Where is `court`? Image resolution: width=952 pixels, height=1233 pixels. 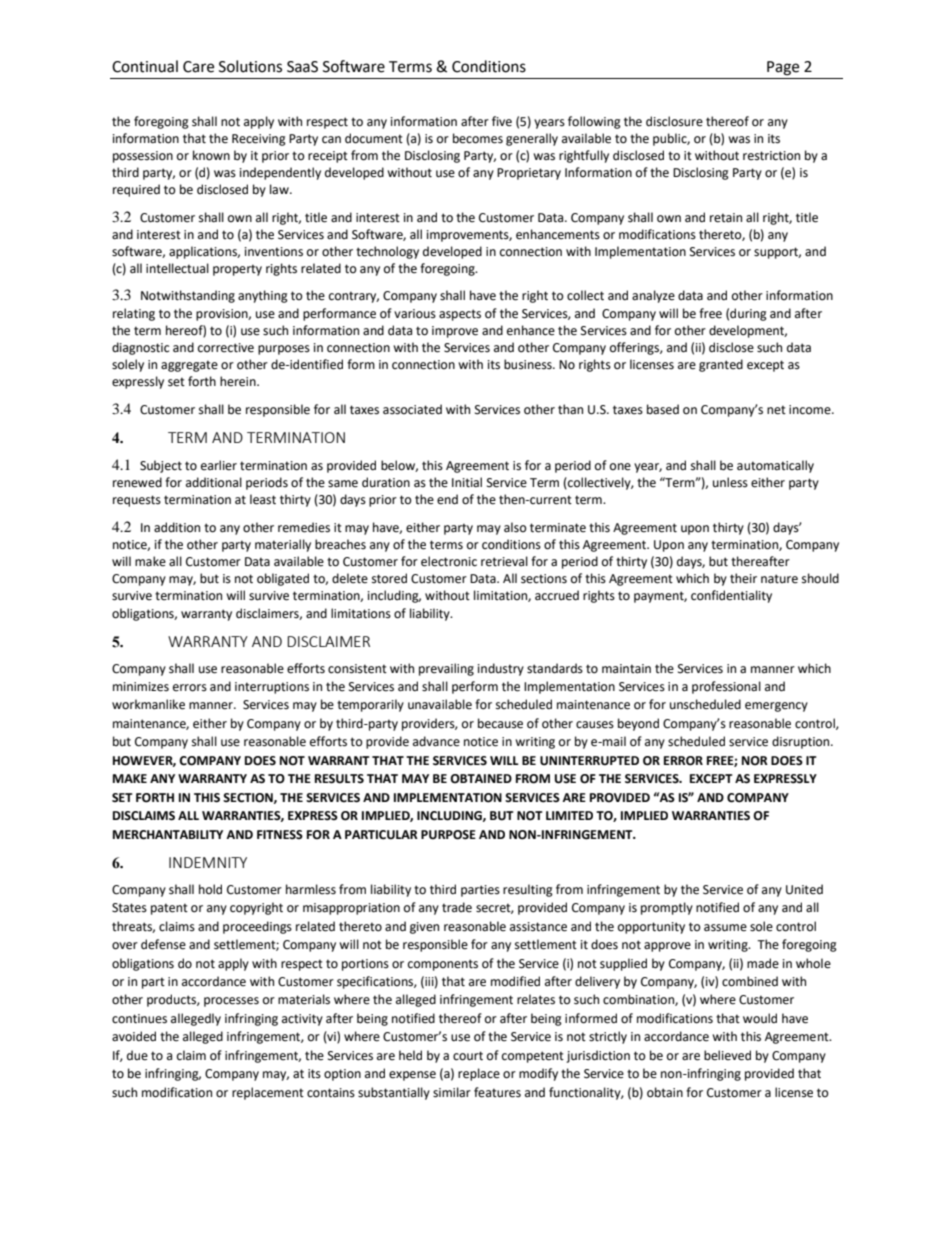 court is located at coordinates (468, 1056).
